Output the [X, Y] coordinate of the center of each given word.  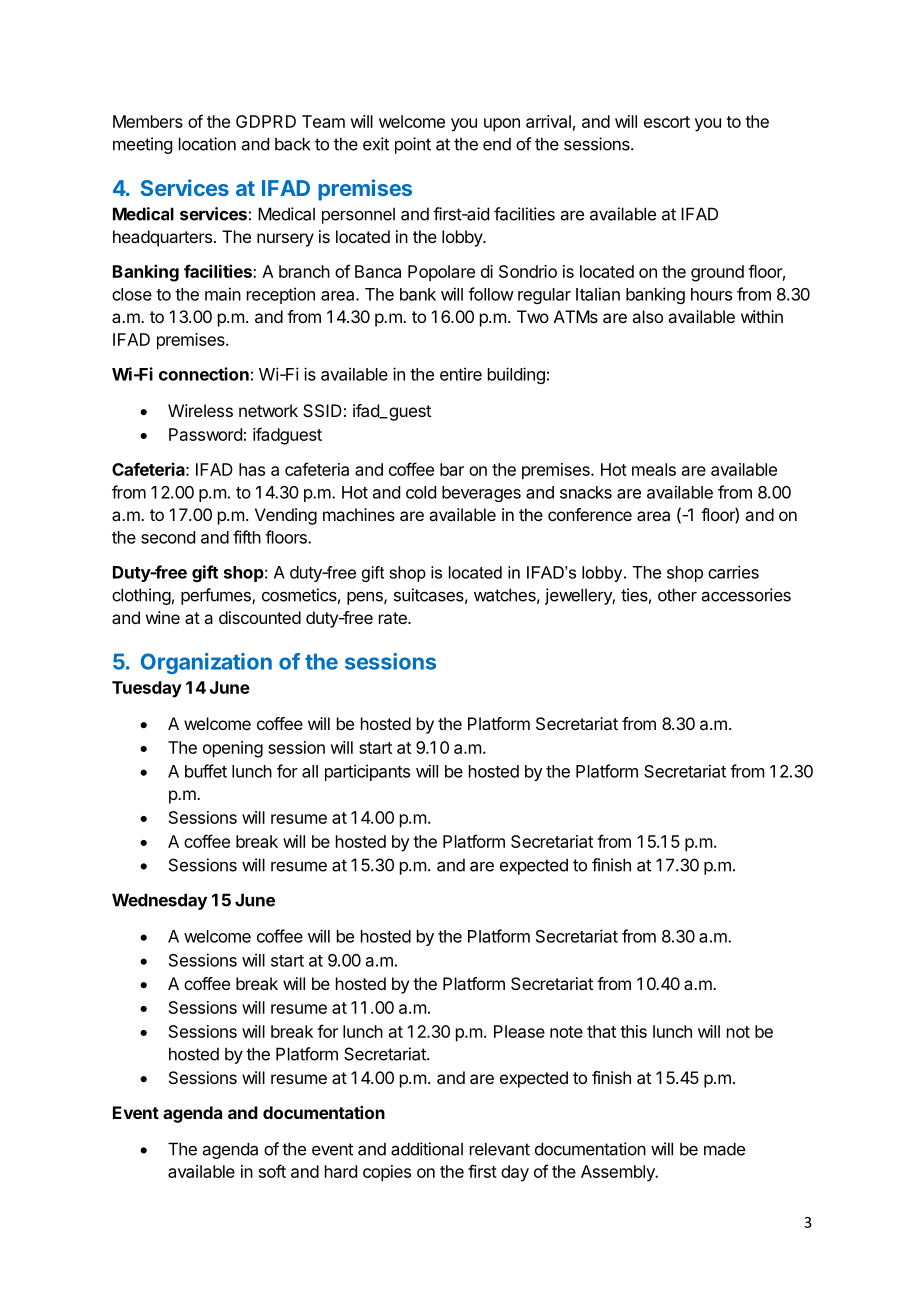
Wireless [200, 410]
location [207, 144]
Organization [206, 663]
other [677, 595]
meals [654, 469]
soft [272, 1171]
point [413, 145]
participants [367, 772]
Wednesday [159, 901]
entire [461, 374]
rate [394, 618]
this [633, 1031]
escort [667, 122]
